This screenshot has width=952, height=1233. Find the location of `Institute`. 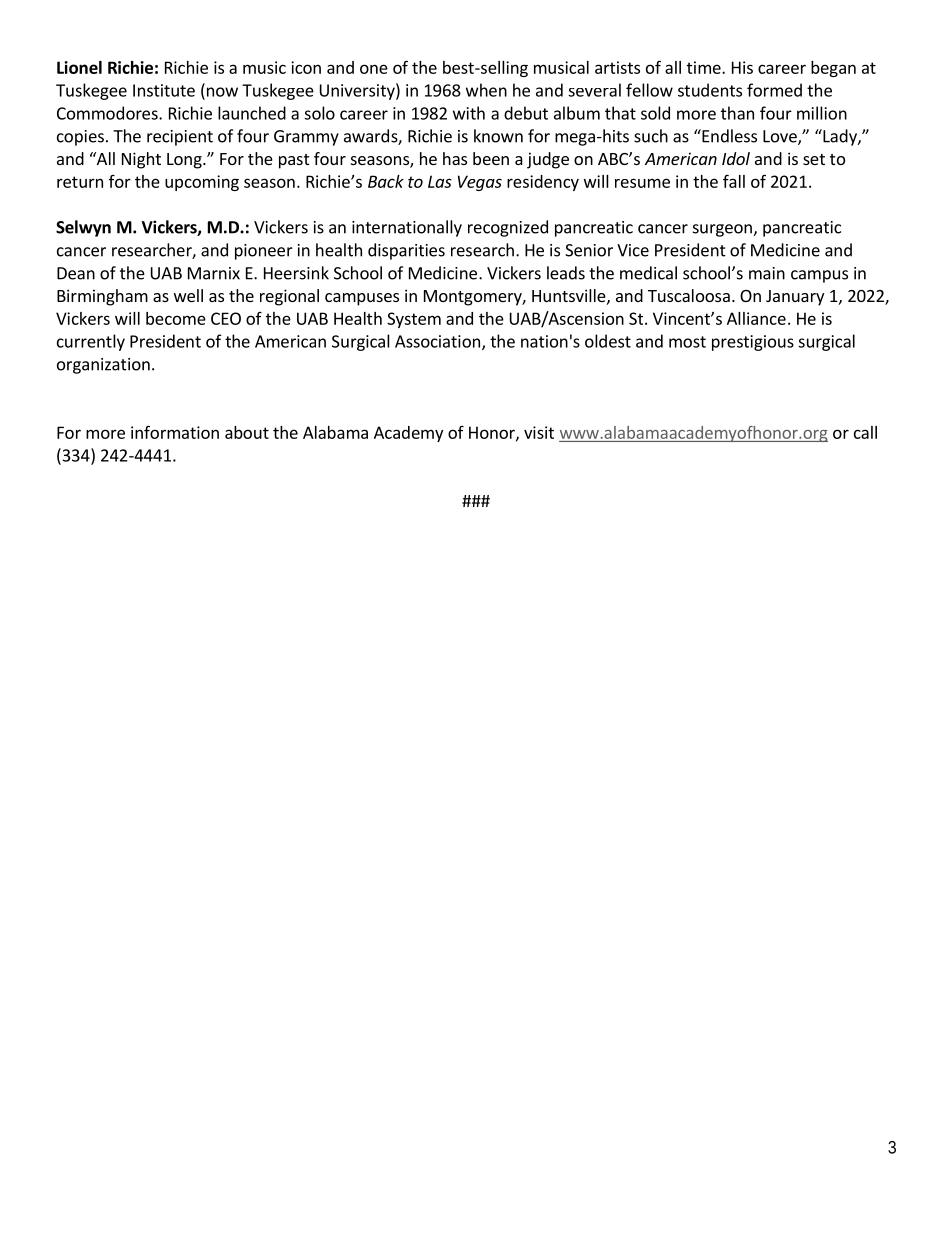

Institute is located at coordinates (164, 90).
